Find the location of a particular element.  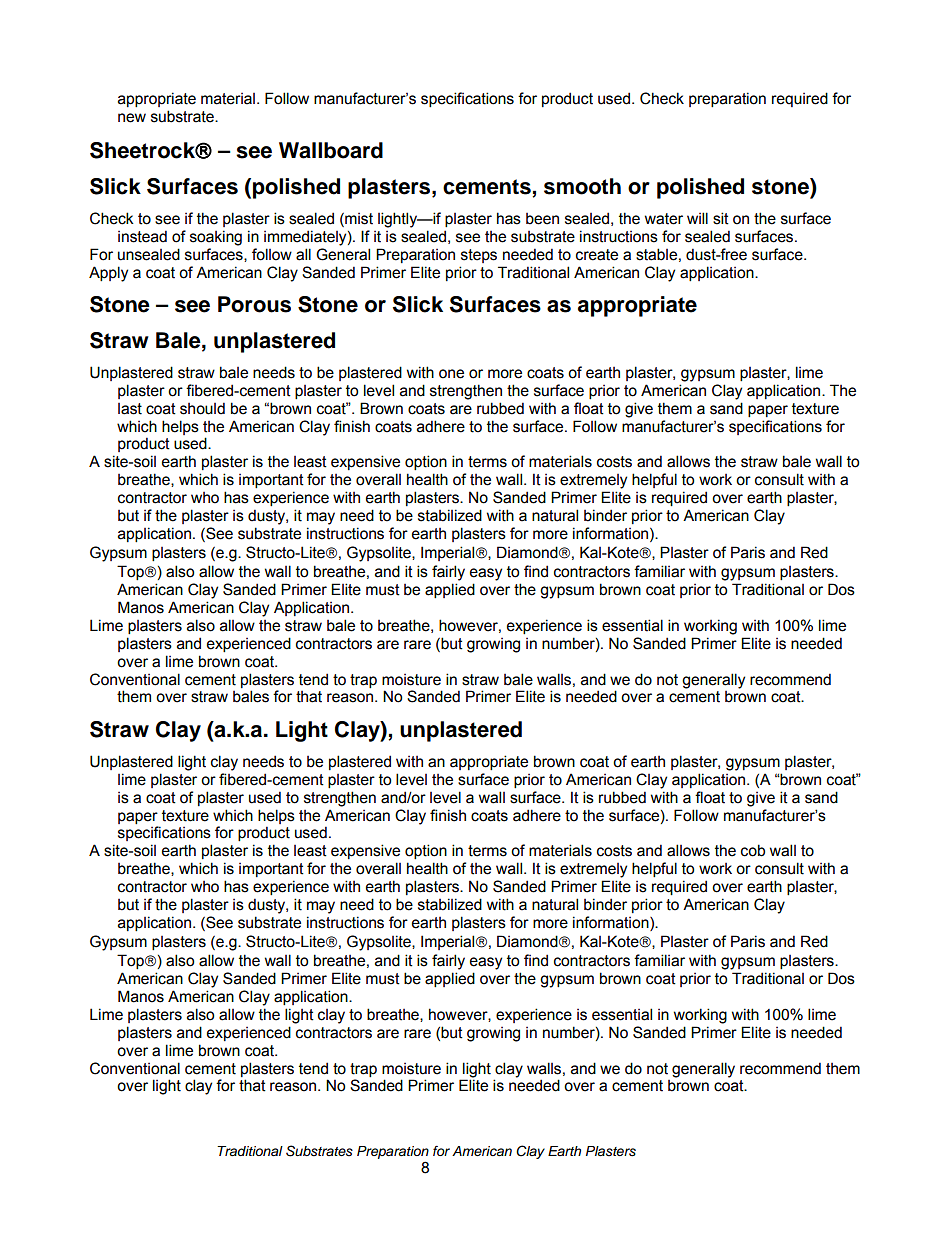

cob is located at coordinates (753, 850).
